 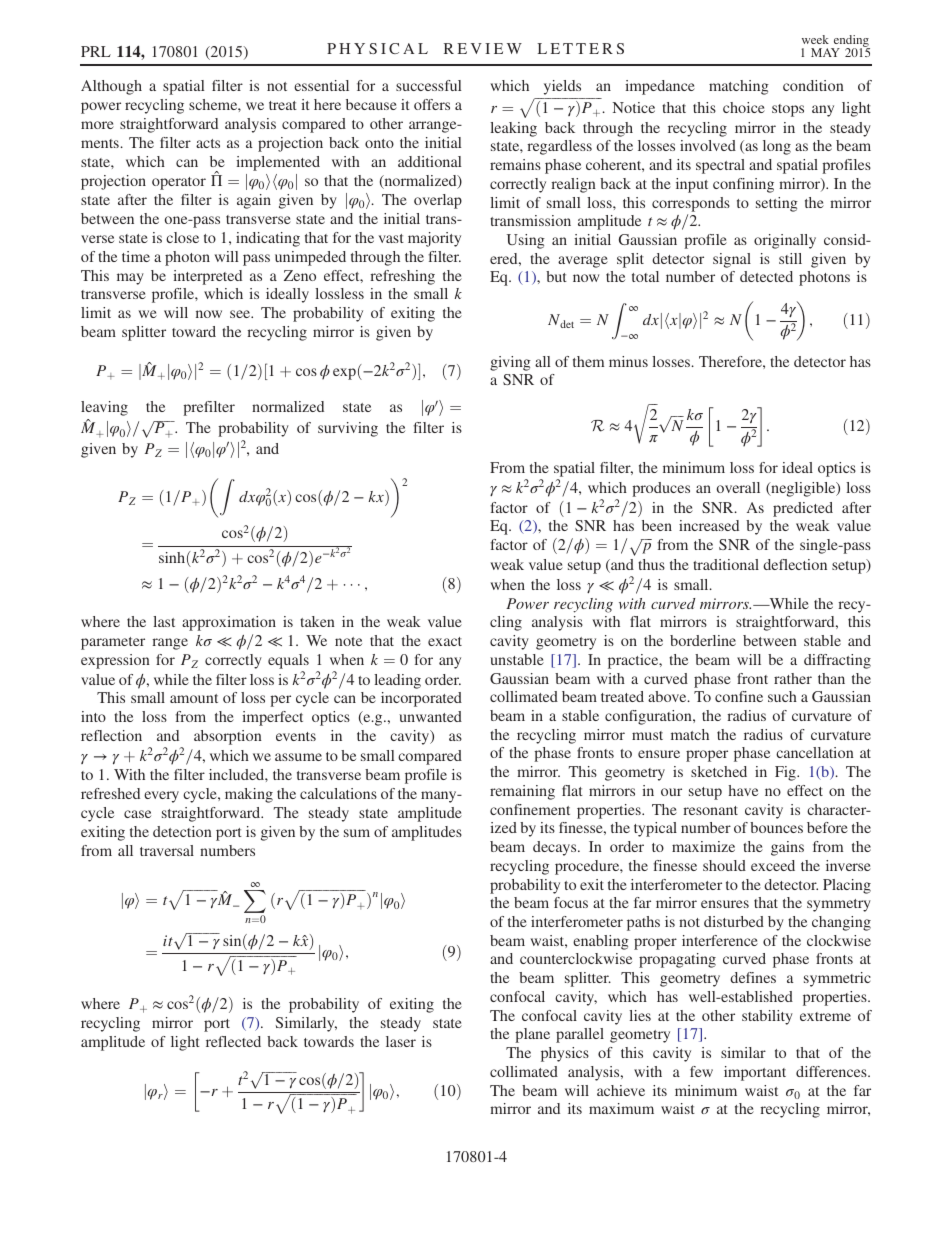 I want to click on unwanted, so click(x=430, y=716).
